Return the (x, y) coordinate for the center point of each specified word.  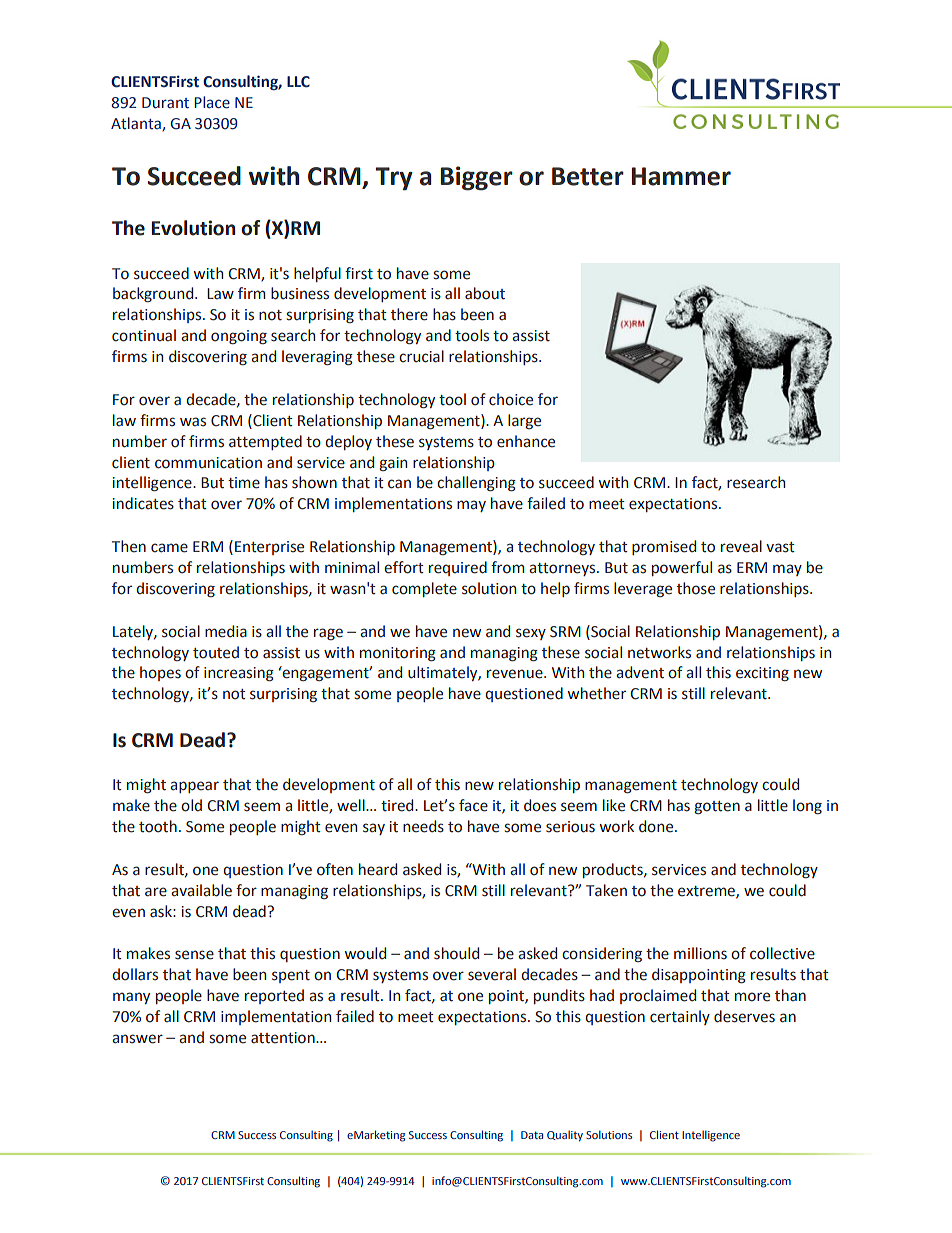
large (524, 421)
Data (532, 1135)
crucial (421, 356)
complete (424, 589)
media (226, 631)
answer (137, 1039)
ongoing (239, 337)
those (696, 588)
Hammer (681, 176)
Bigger (477, 178)
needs (423, 826)
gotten (717, 807)
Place (212, 102)
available (201, 890)
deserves (744, 1016)
